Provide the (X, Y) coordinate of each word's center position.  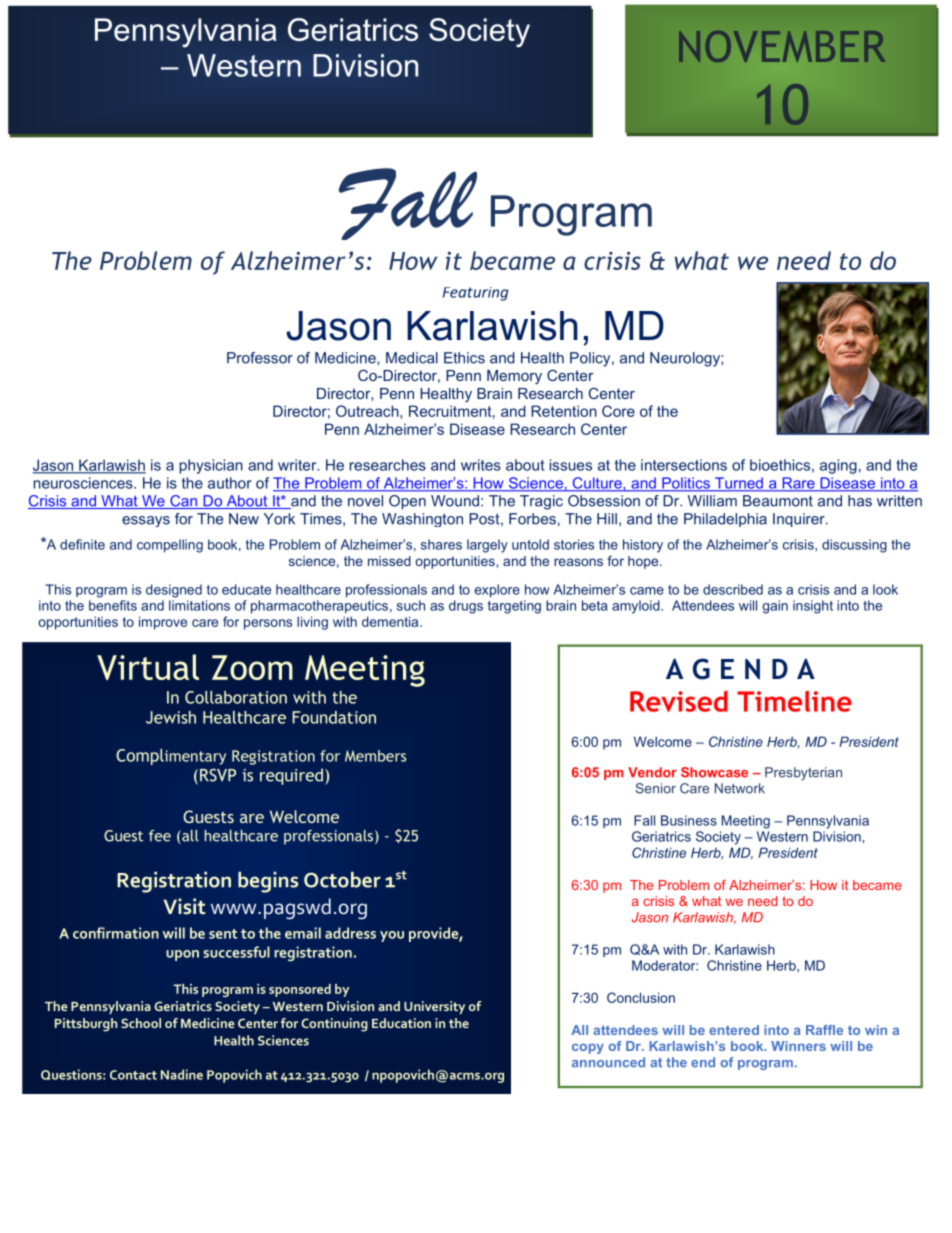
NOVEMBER (782, 46)
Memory (514, 377)
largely (487, 546)
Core (618, 411)
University (434, 1007)
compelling (170, 546)
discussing (854, 546)
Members (375, 756)
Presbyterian (803, 773)
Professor (260, 358)
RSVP (218, 775)
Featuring (475, 294)
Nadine (182, 1074)
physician (211, 466)
